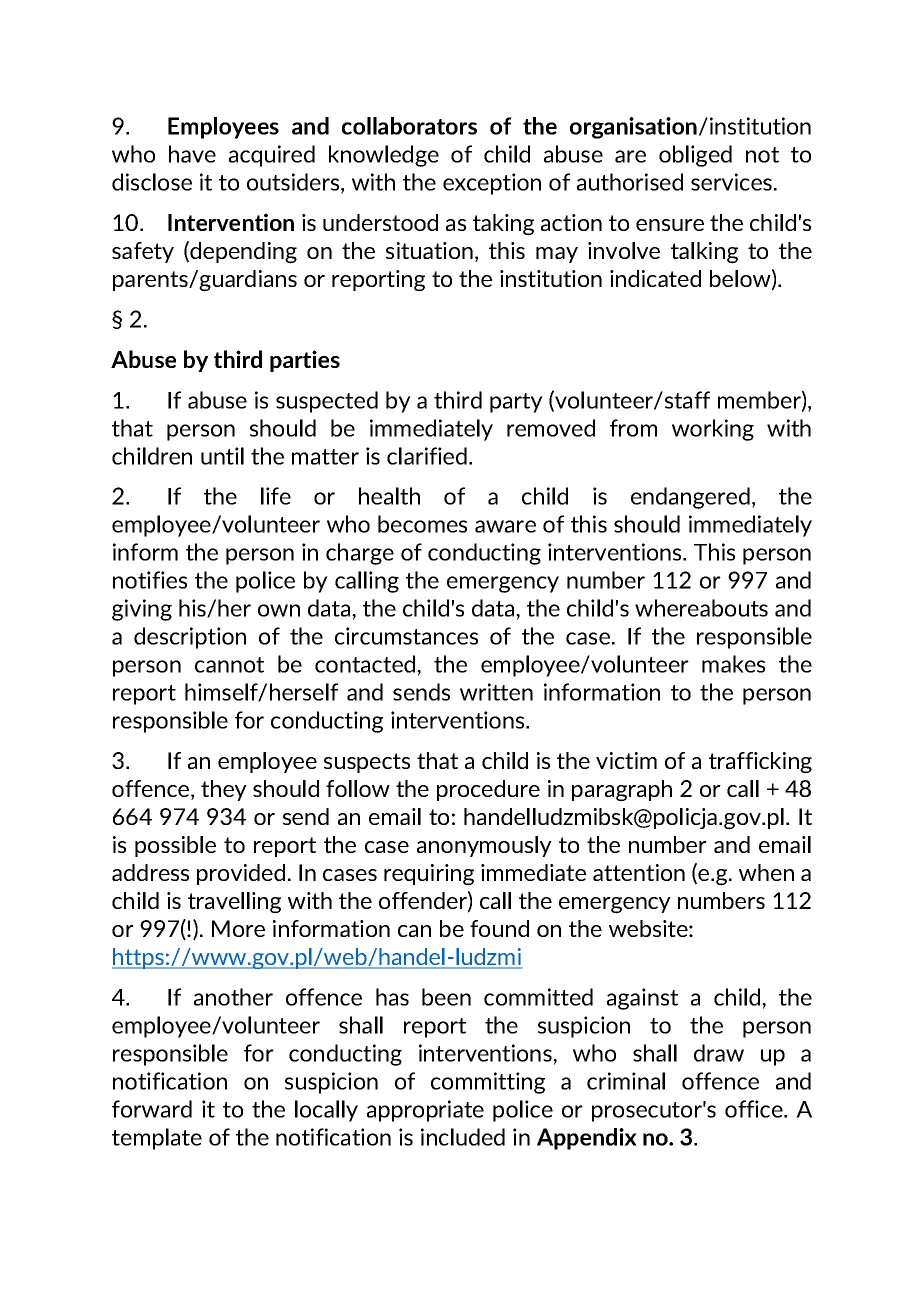 The image size is (924, 1309). Describe the element at coordinates (152, 1109) in the page. I see `forward` at that location.
